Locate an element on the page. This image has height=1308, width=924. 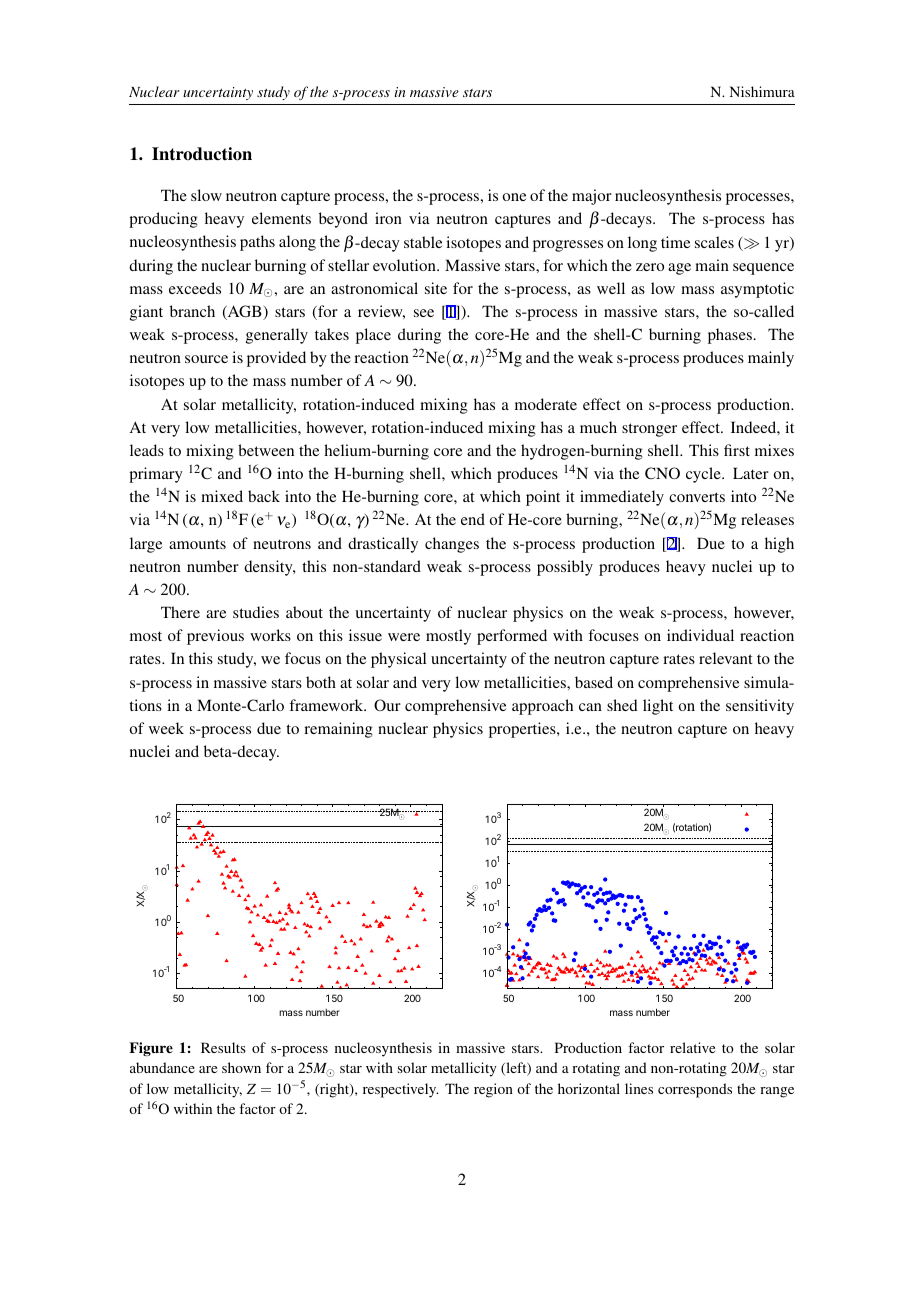
Results is located at coordinates (223, 1047).
